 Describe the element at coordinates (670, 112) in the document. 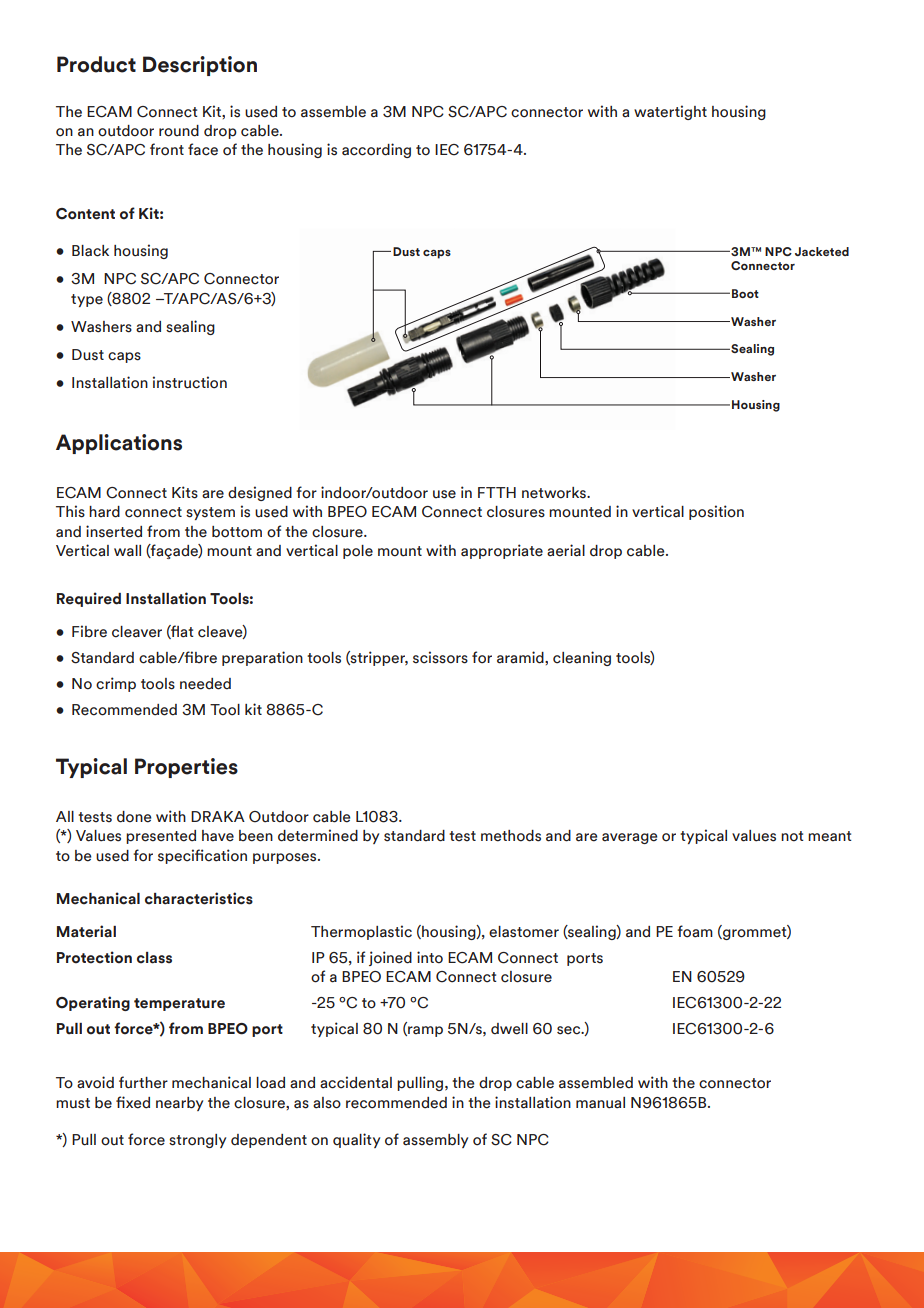

I see `watertight` at that location.
